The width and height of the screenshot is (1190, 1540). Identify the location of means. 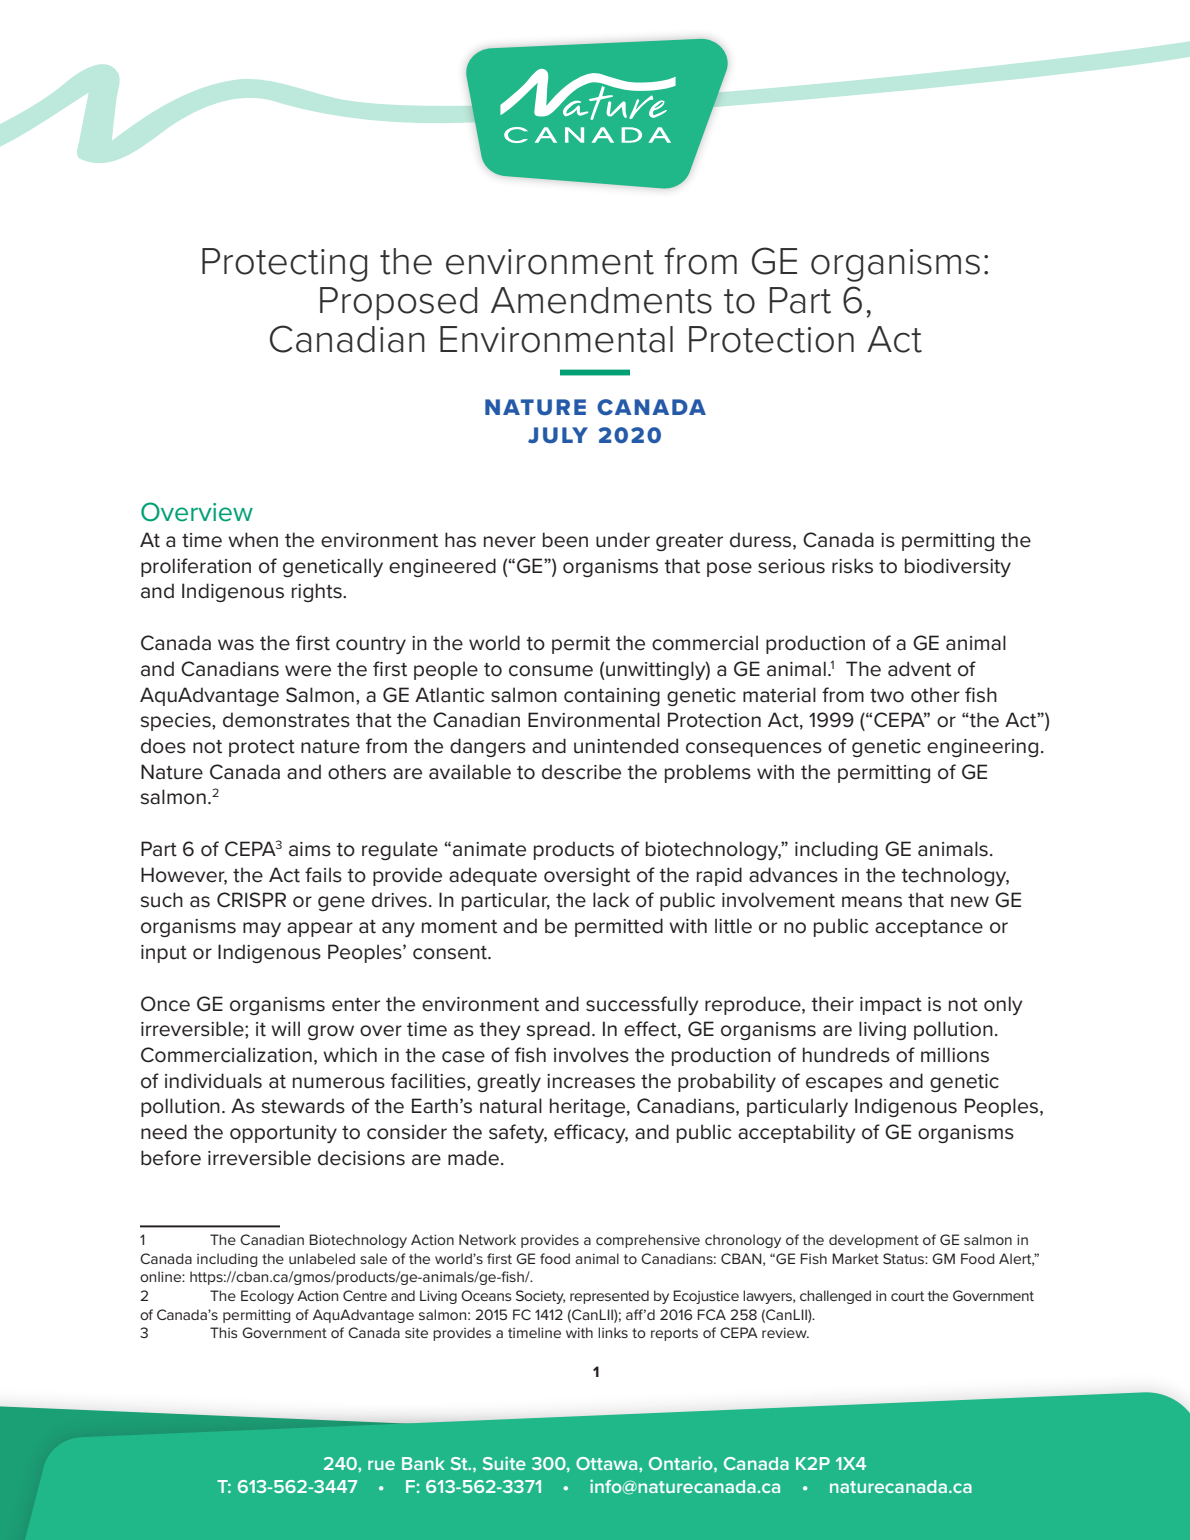
(872, 902).
